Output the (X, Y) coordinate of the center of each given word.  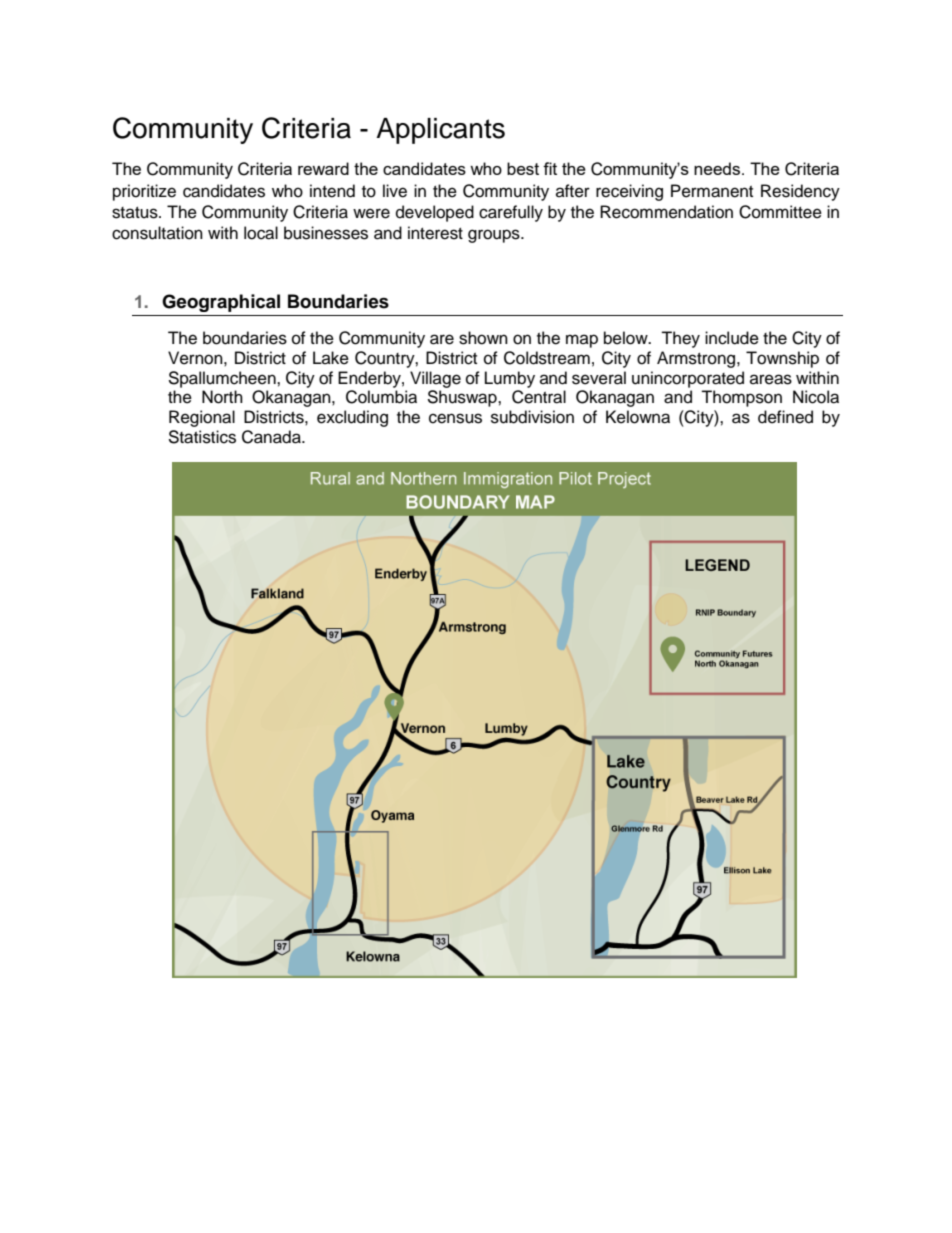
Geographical (221, 303)
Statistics (202, 437)
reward (323, 168)
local (261, 233)
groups (495, 236)
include (732, 338)
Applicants (440, 131)
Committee (780, 212)
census (455, 418)
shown (483, 338)
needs (717, 168)
